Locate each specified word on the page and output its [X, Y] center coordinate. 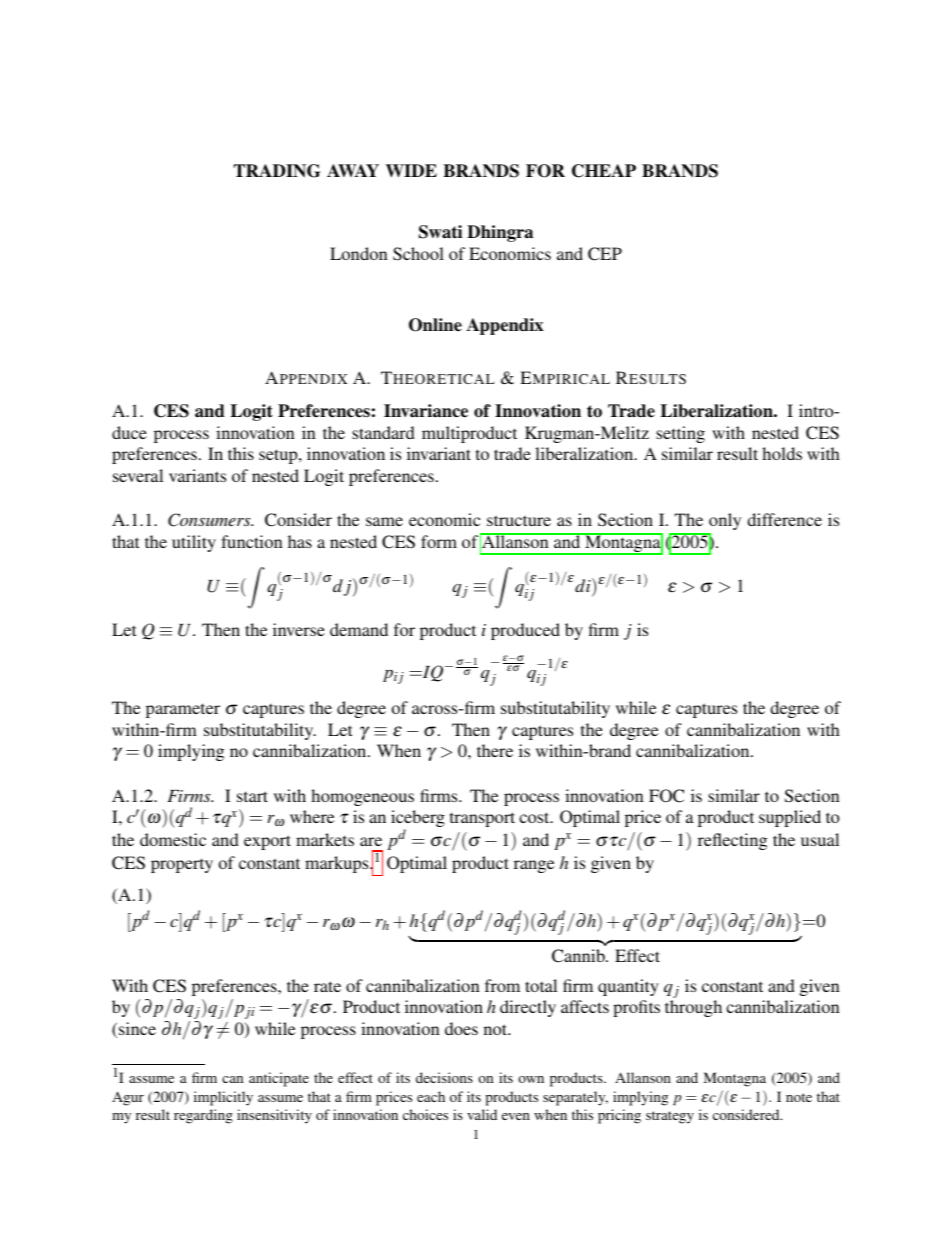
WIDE [411, 170]
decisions [444, 1077]
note [799, 1097]
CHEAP [604, 171]
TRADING [277, 171]
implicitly [223, 1098]
